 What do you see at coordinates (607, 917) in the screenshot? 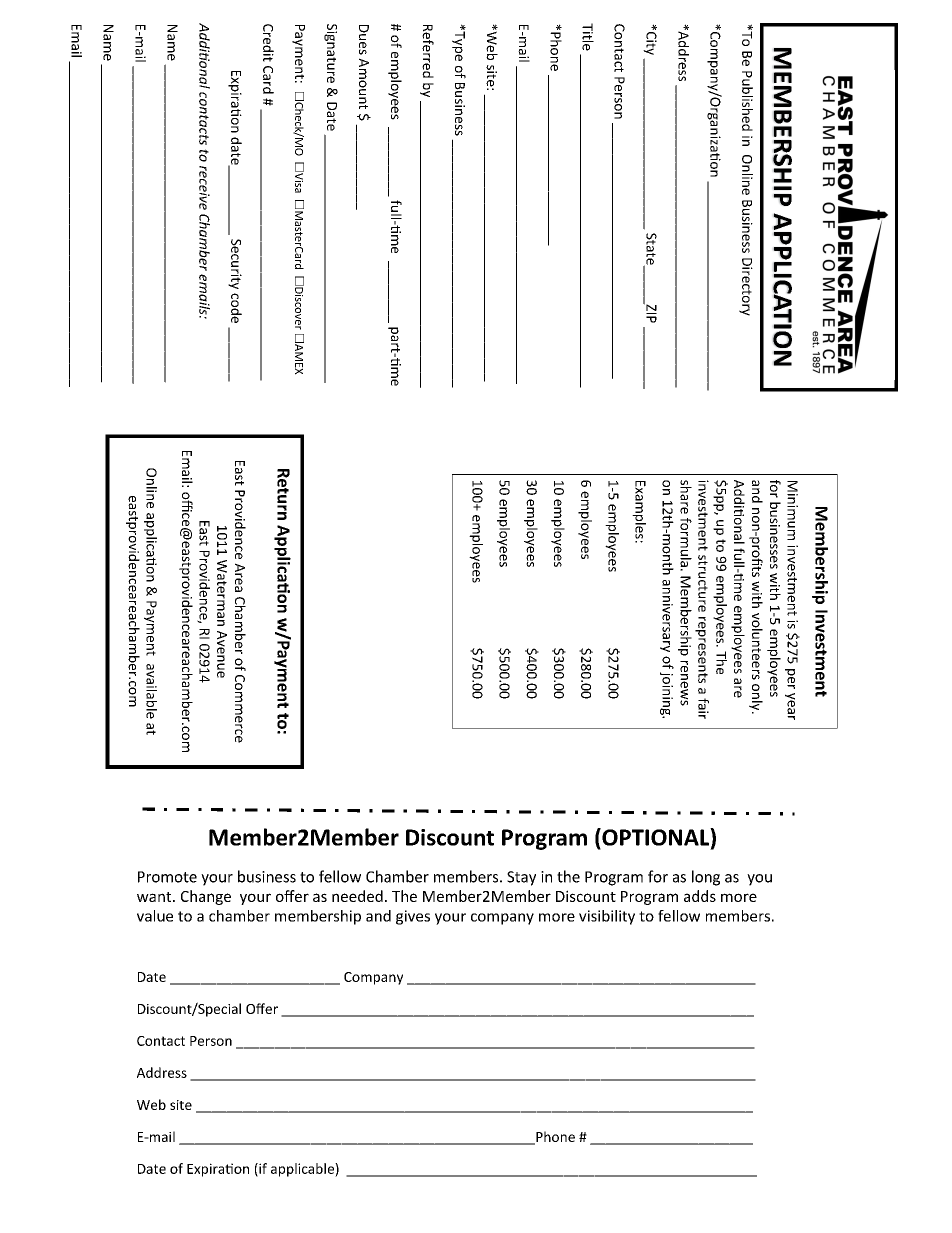
I see `visibility` at bounding box center [607, 917].
